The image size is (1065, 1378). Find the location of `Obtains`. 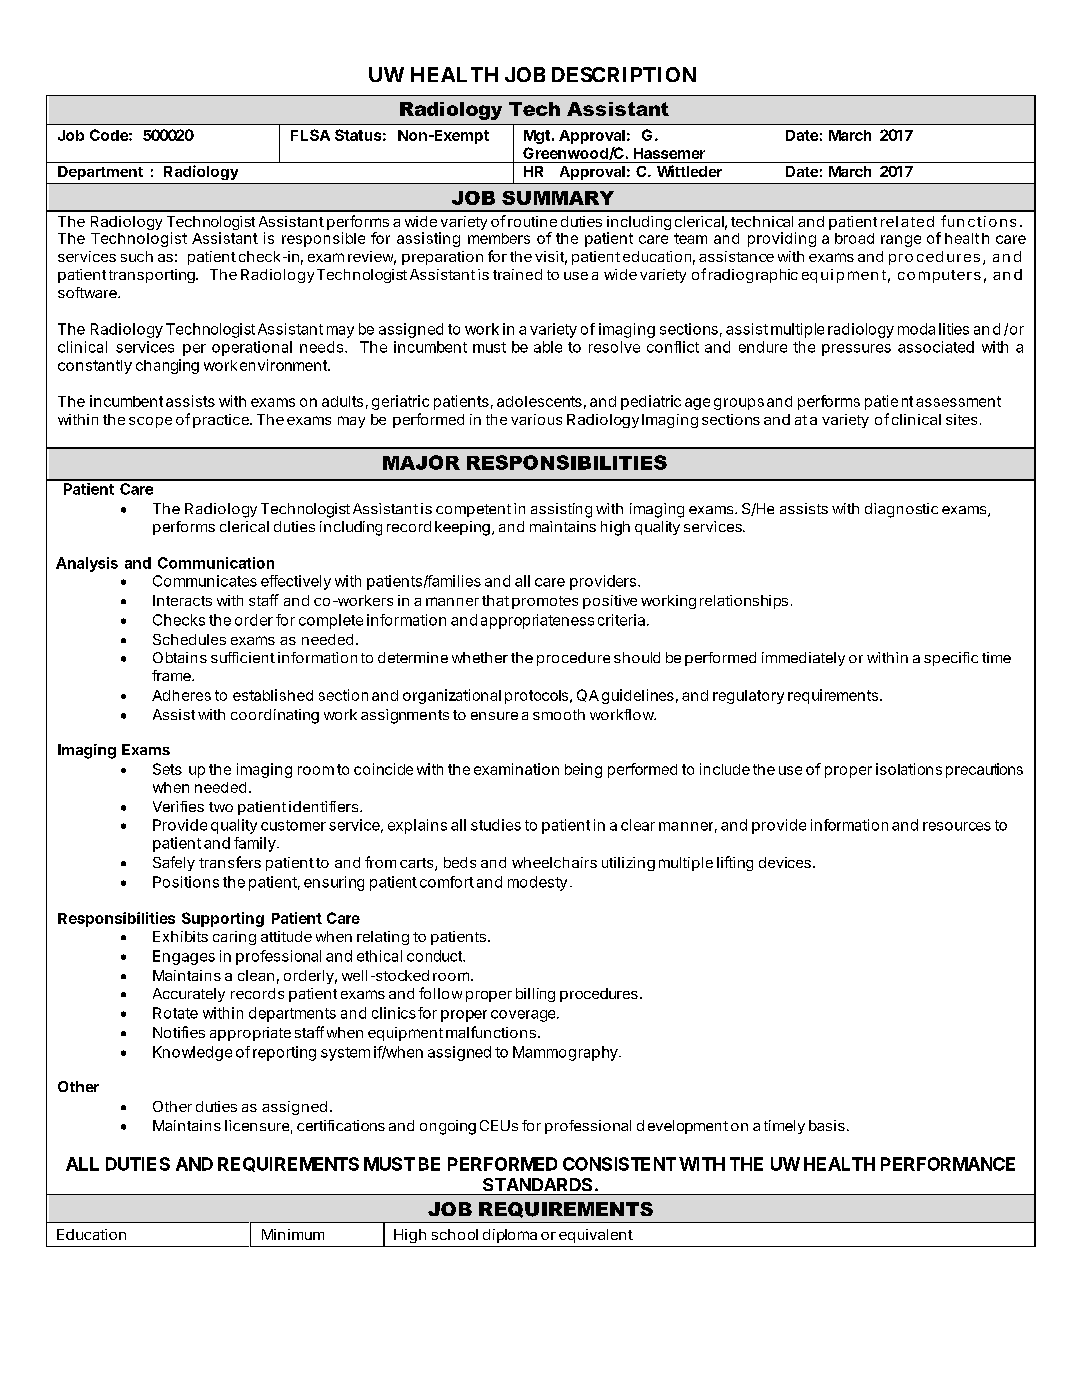

Obtains is located at coordinates (180, 657).
